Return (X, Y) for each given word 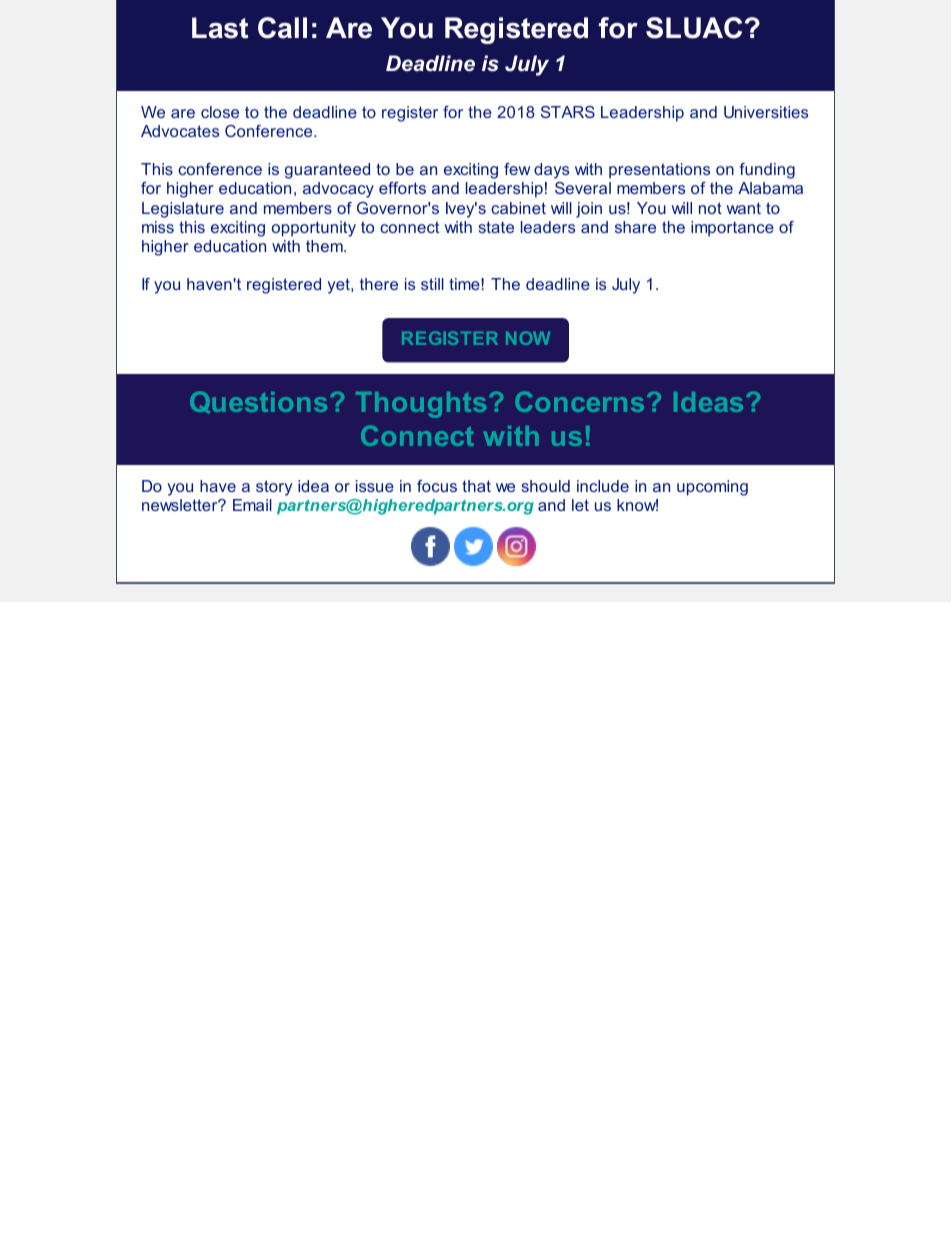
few (517, 169)
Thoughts (421, 405)
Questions (258, 402)
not (710, 208)
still (432, 284)
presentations (659, 171)
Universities (766, 112)
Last (220, 28)
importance (732, 229)
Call (282, 28)
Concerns (579, 401)
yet (340, 286)
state (496, 227)
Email (252, 505)
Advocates (180, 131)
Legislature (183, 210)
